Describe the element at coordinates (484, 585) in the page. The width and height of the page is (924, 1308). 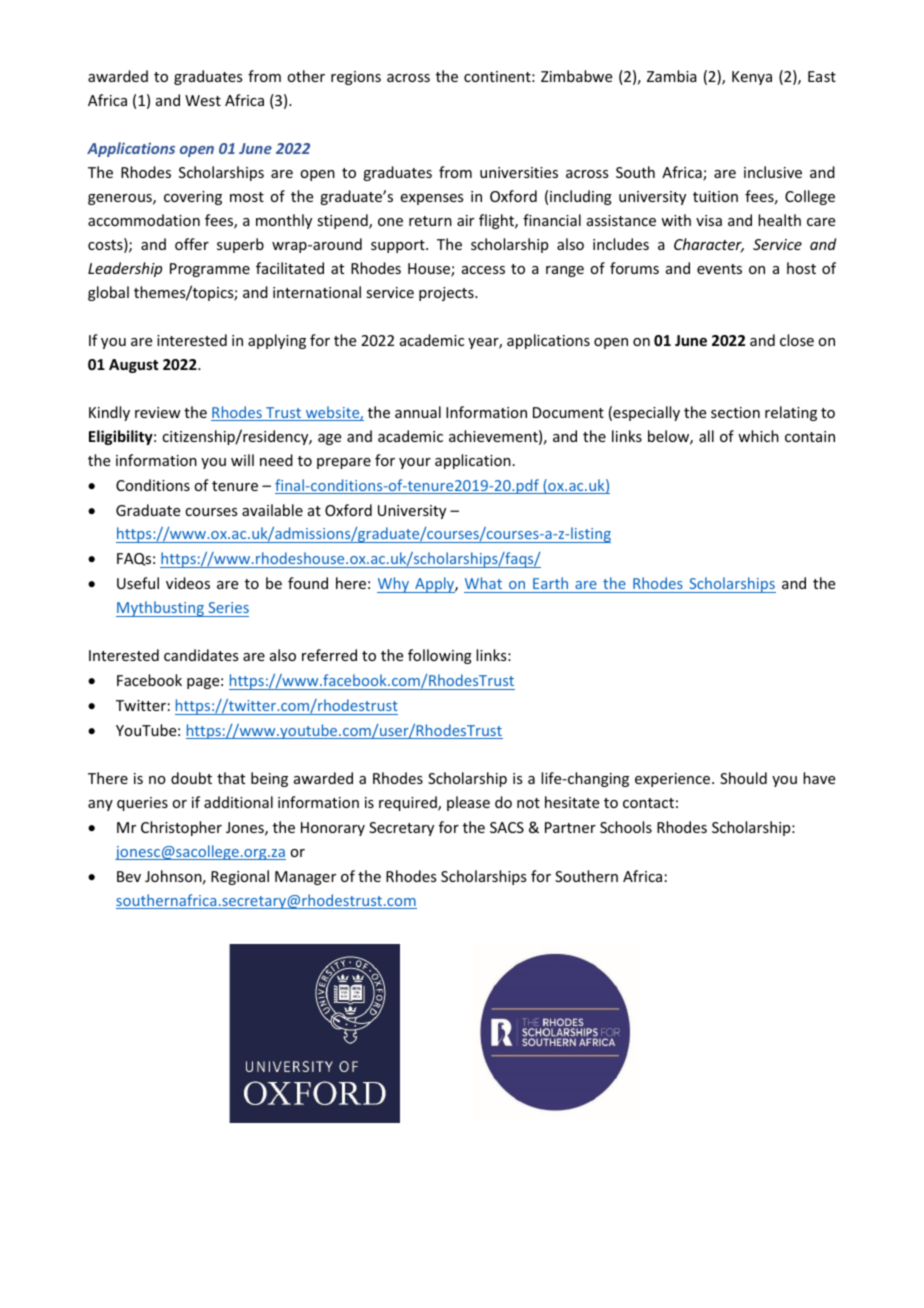
I see `What` at that location.
